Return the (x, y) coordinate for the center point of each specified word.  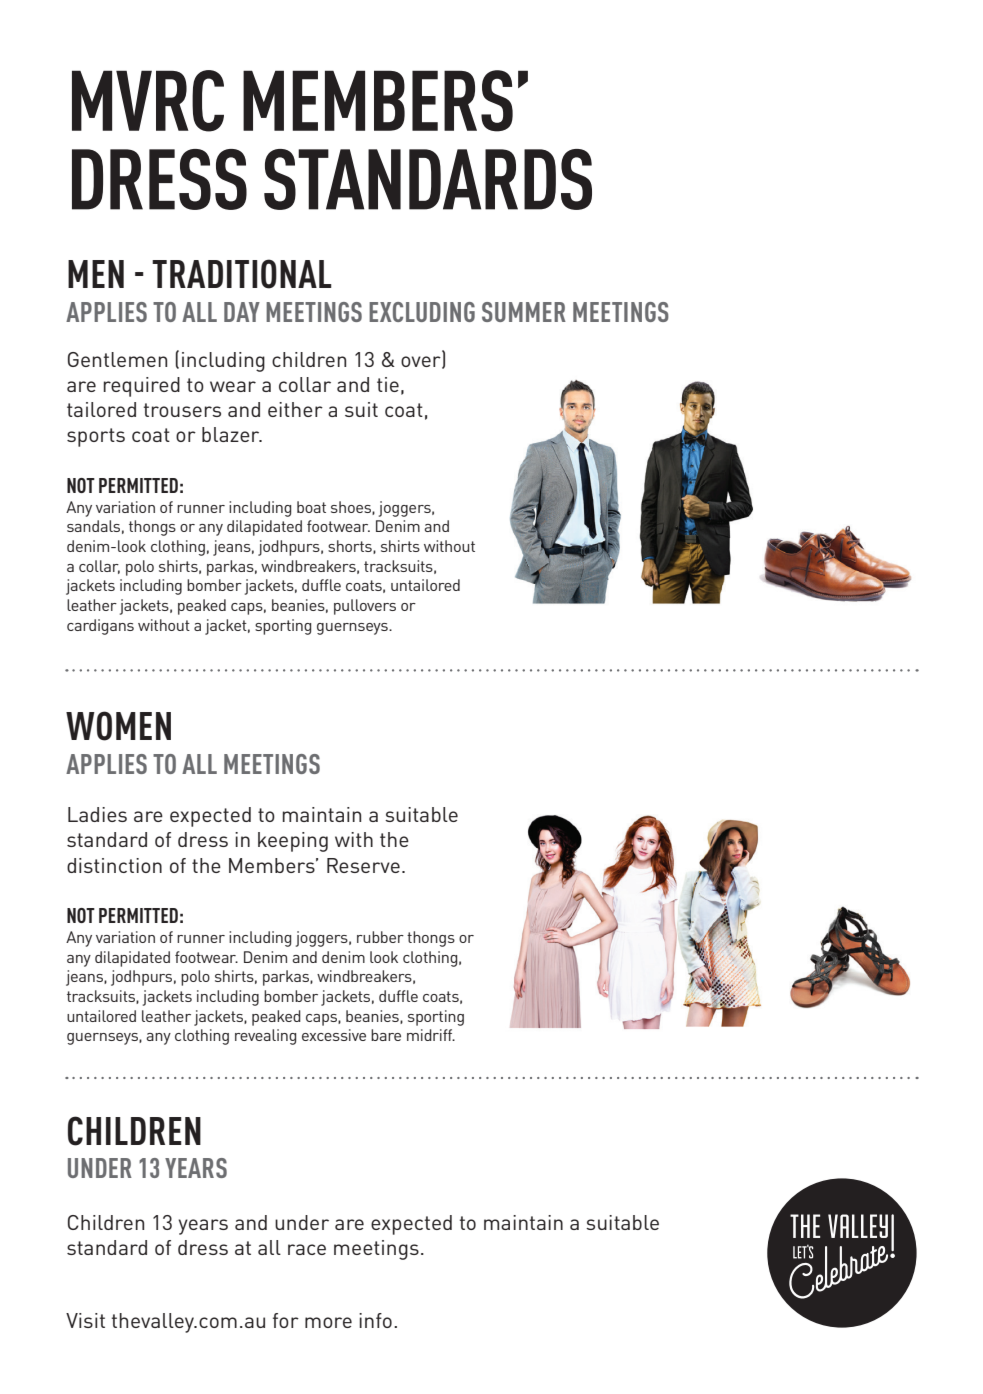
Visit (85, 1320)
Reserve (363, 865)
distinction (114, 865)
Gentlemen (117, 359)
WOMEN (118, 726)
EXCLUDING (422, 312)
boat (311, 507)
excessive (334, 1035)
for (286, 1320)
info (375, 1320)
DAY (242, 312)
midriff (431, 1035)
